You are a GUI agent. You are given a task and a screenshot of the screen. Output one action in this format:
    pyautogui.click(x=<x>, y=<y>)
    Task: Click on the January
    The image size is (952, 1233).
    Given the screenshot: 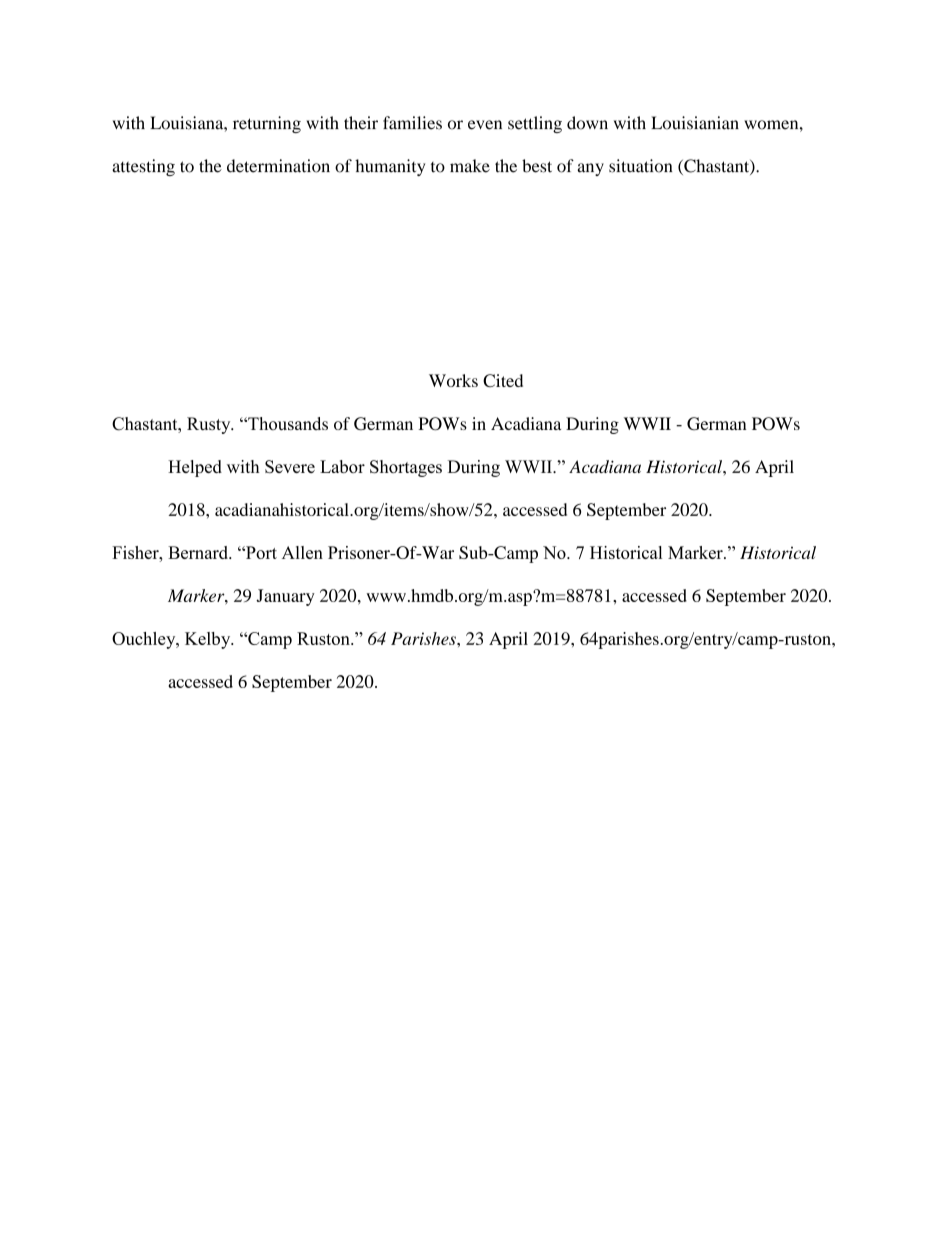 What is the action you would take?
    pyautogui.click(x=285, y=597)
